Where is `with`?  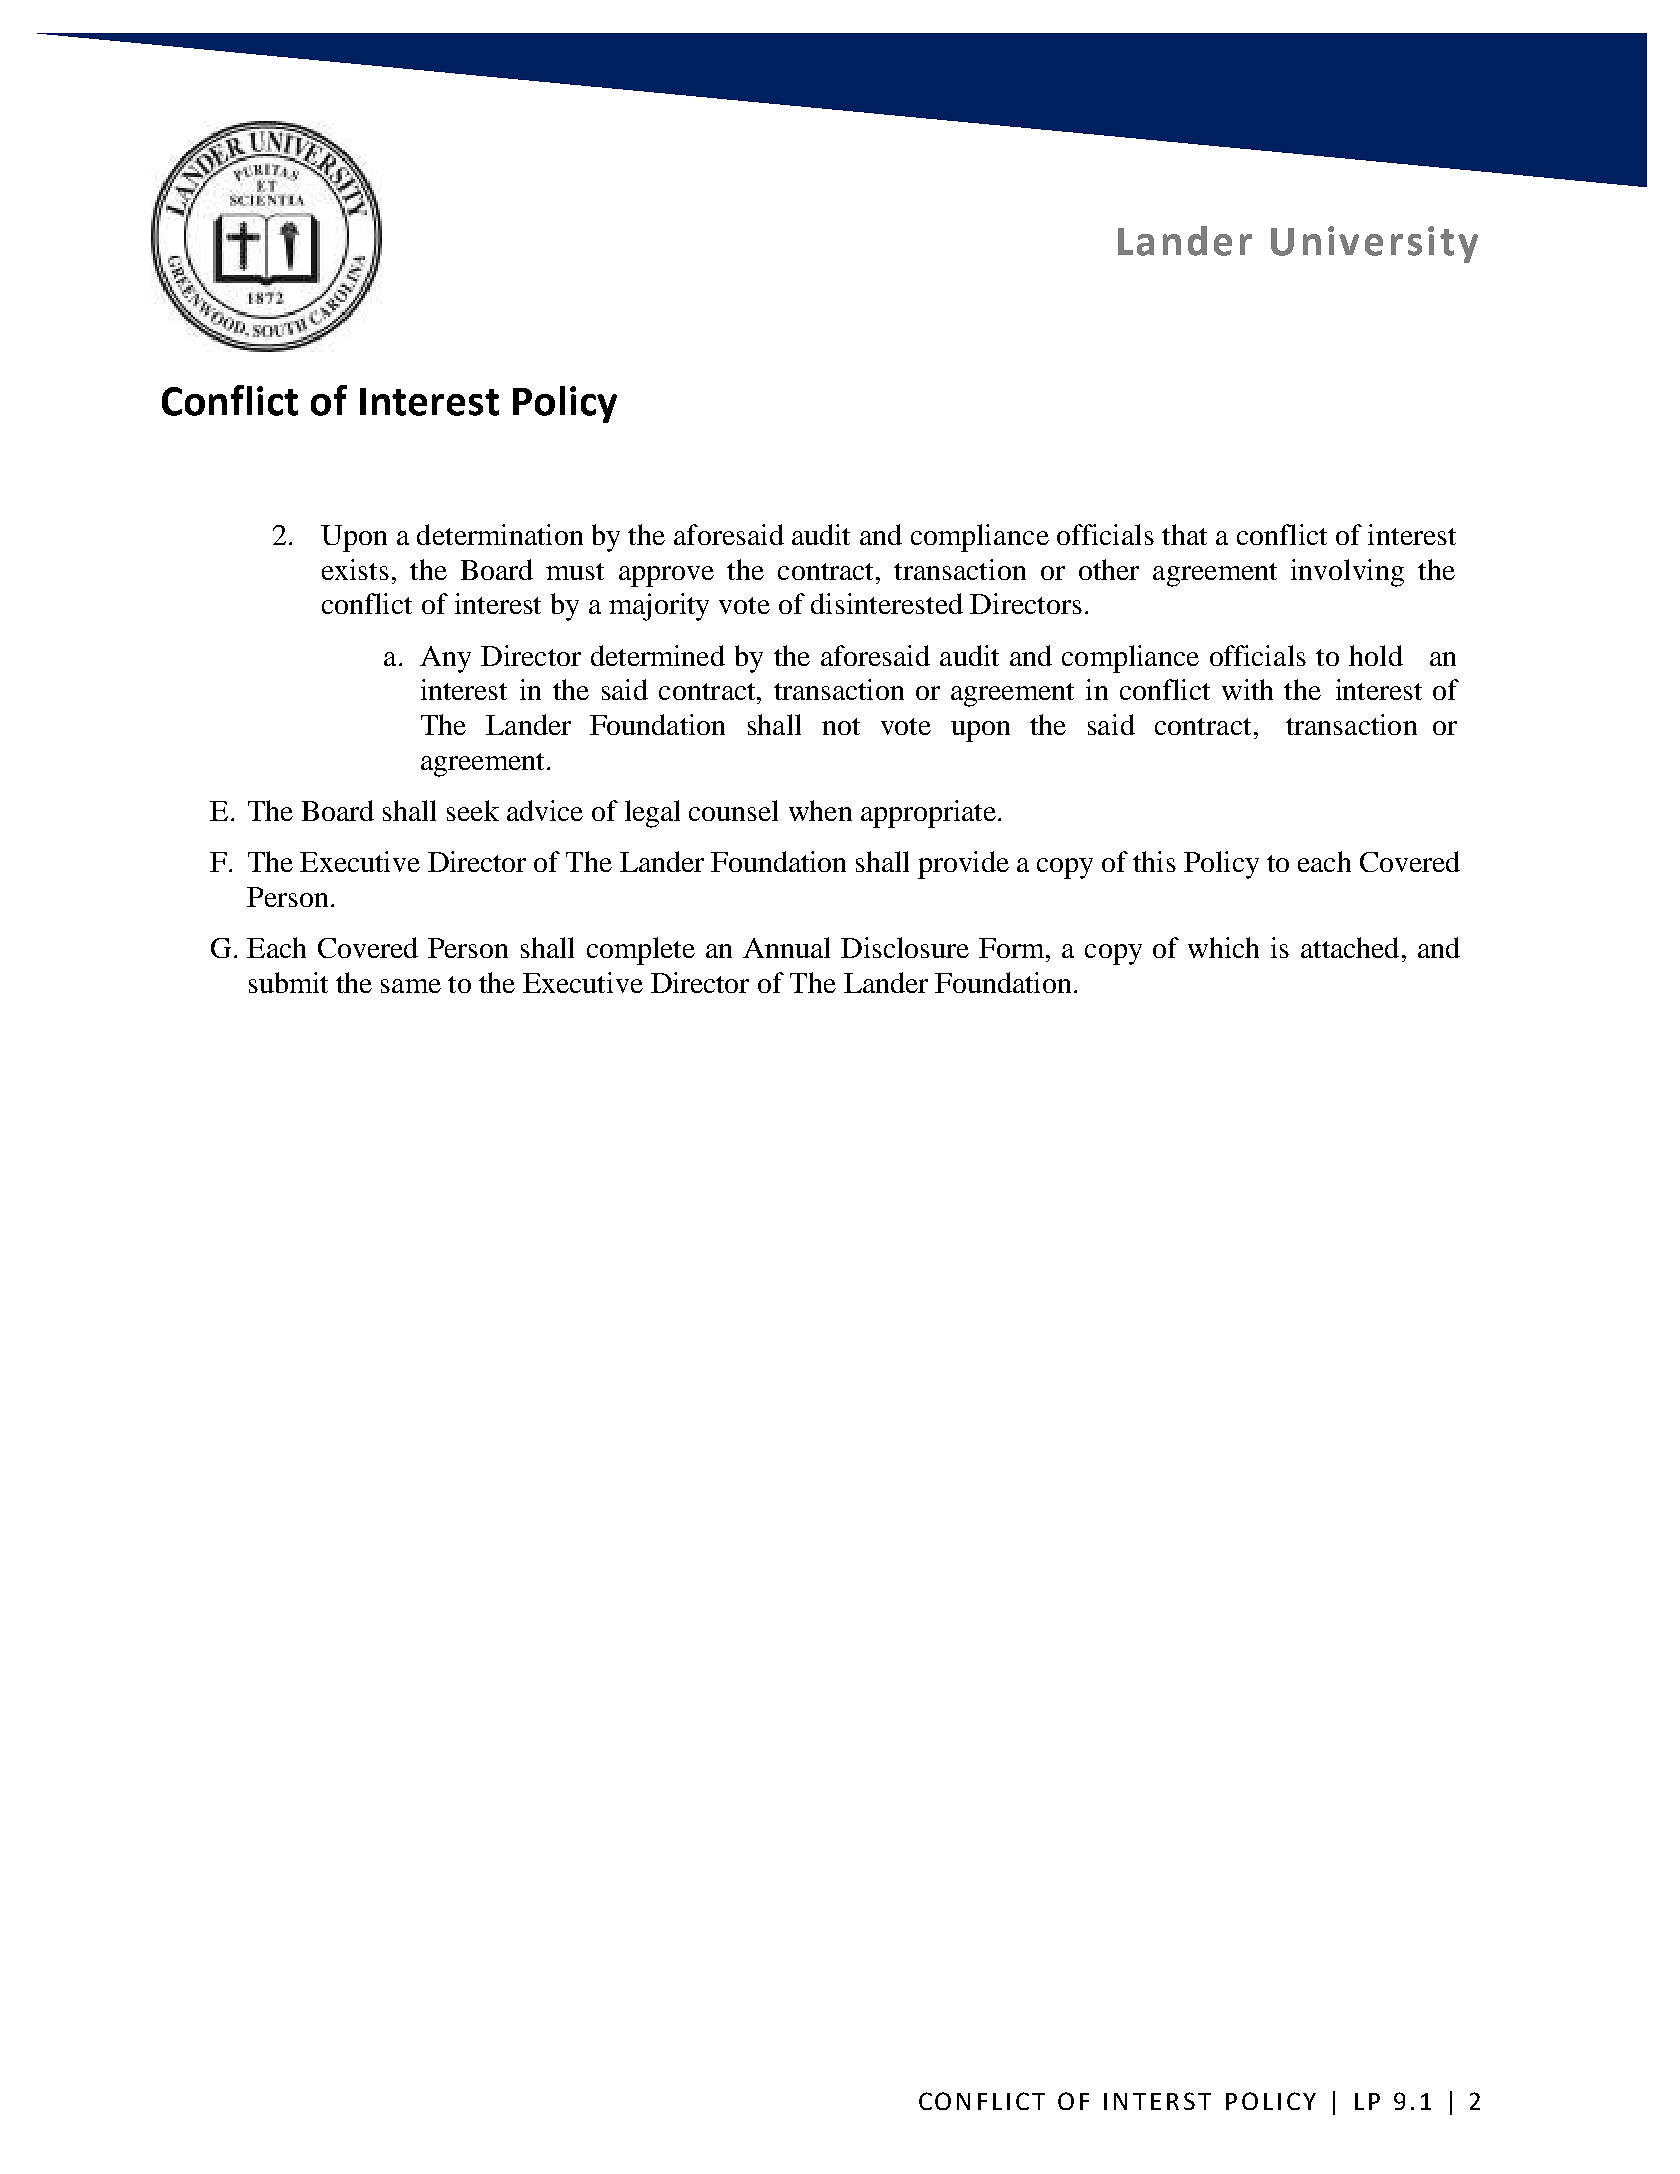
with is located at coordinates (1247, 689).
